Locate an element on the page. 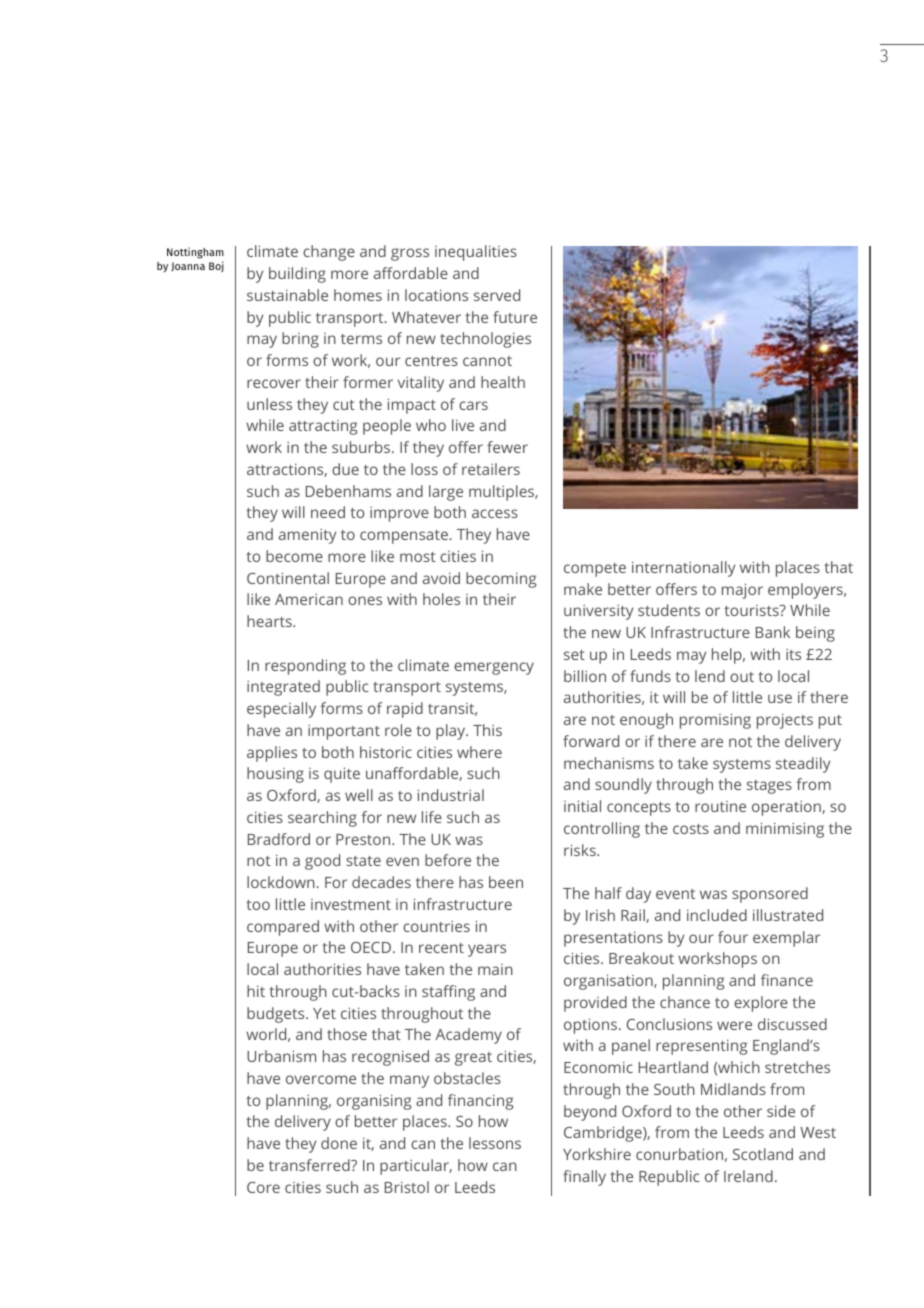 The height and width of the page is (1308, 924). sustainable is located at coordinates (287, 295).
